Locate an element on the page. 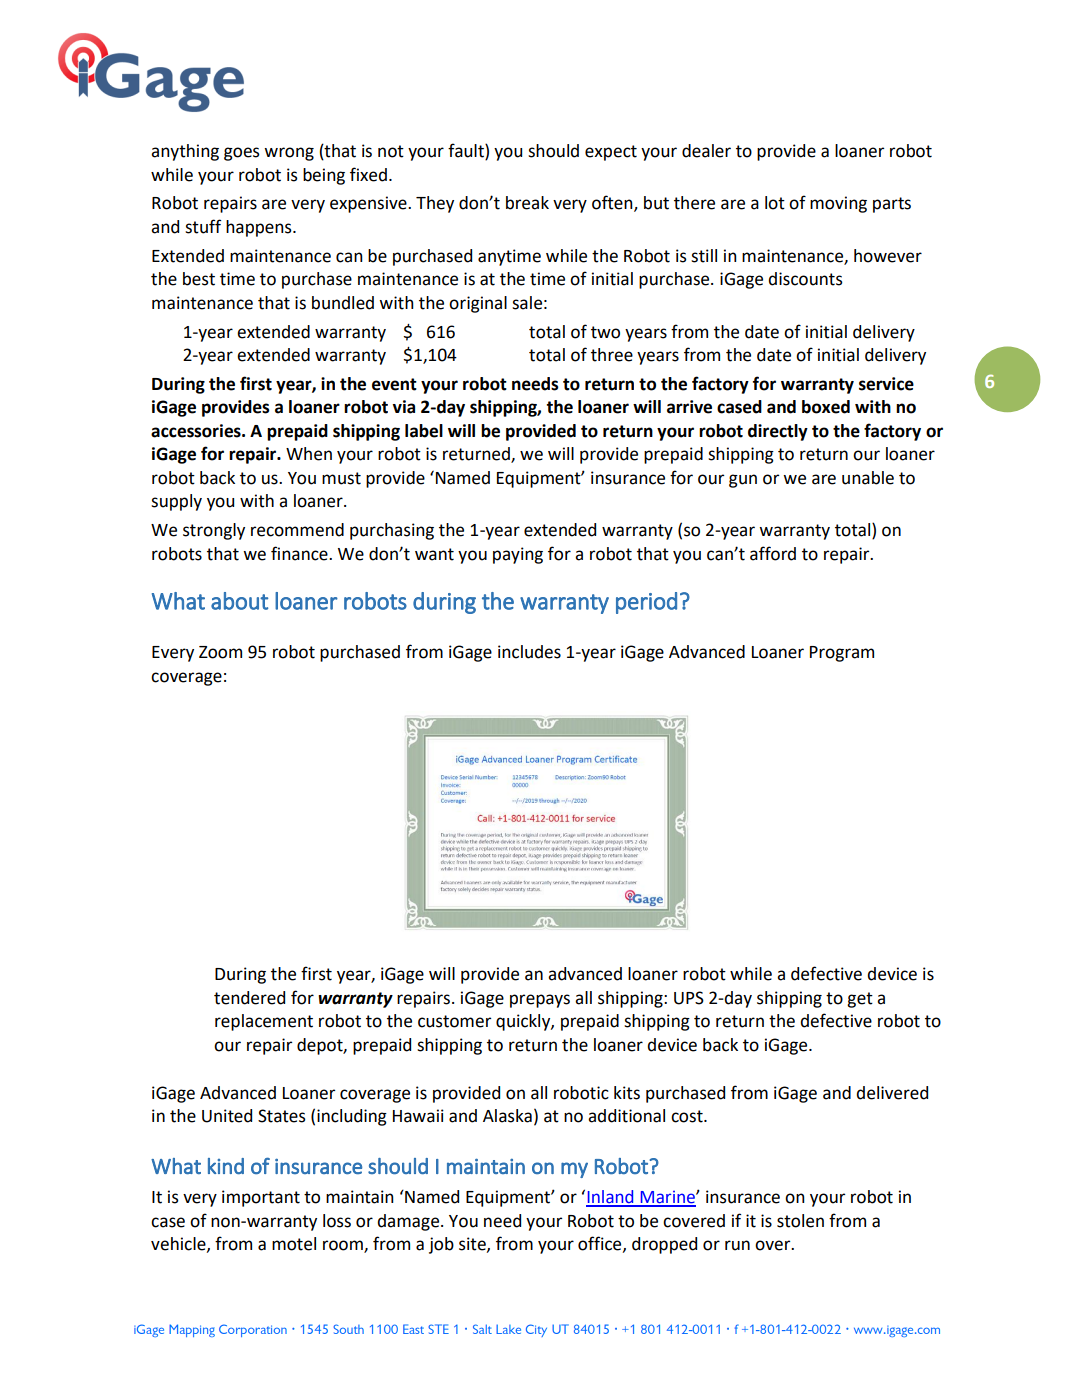  Zoom is located at coordinates (220, 652).
